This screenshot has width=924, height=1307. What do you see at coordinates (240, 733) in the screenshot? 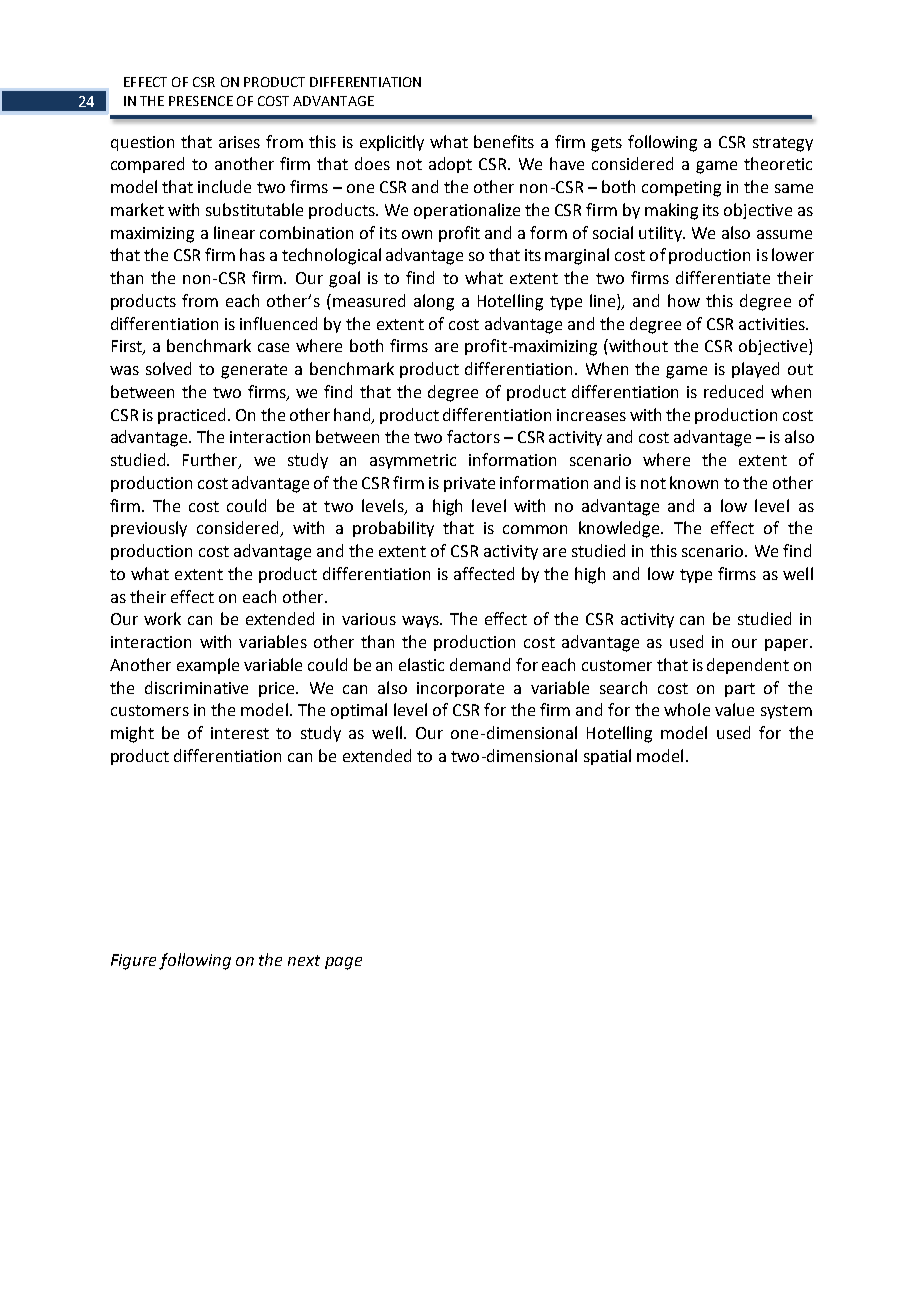
I see `interest` at bounding box center [240, 733].
